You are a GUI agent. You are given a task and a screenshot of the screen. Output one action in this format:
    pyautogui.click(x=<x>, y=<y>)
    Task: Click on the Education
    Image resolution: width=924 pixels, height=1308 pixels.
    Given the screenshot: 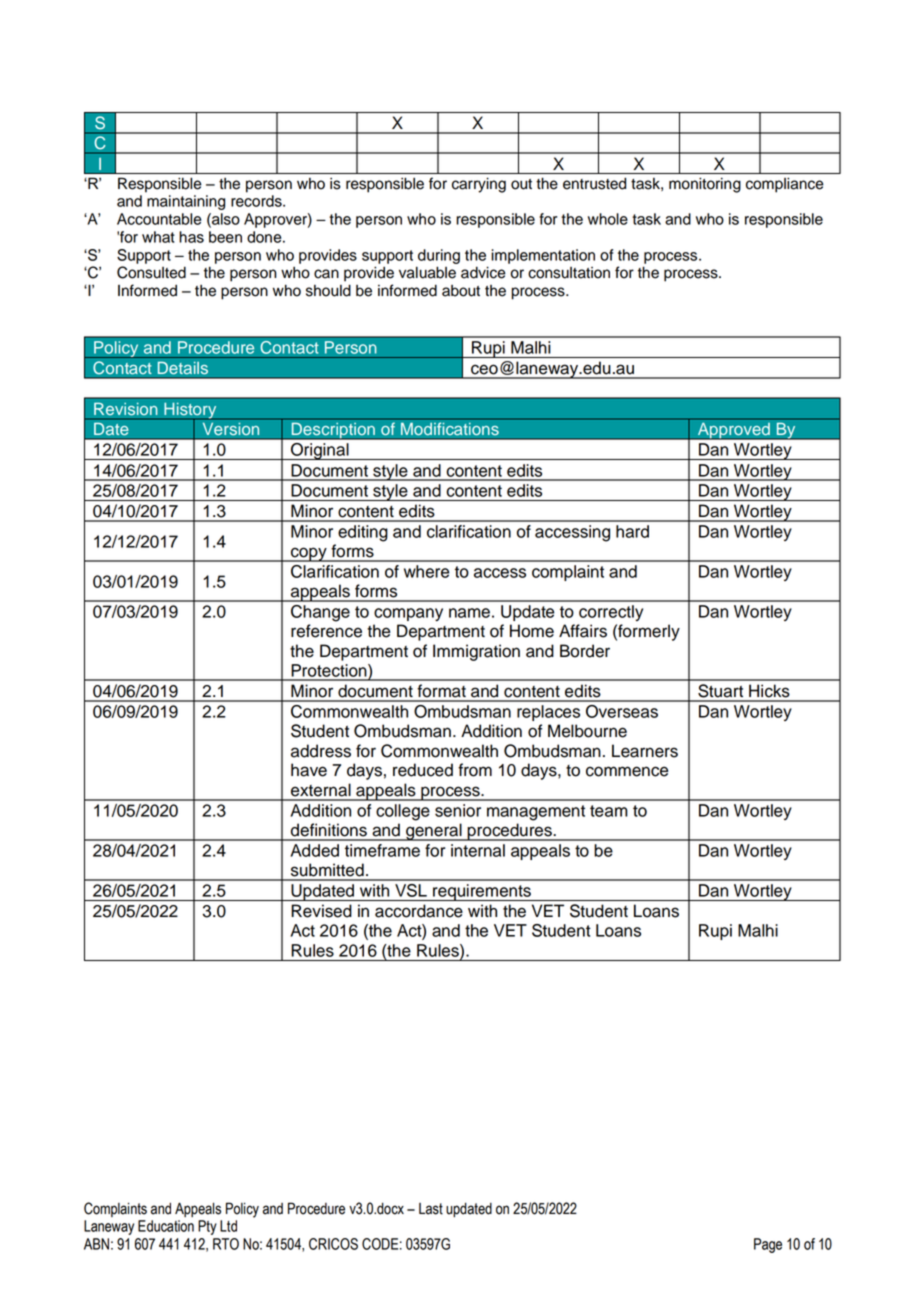 What is the action you would take?
    pyautogui.click(x=166, y=1226)
